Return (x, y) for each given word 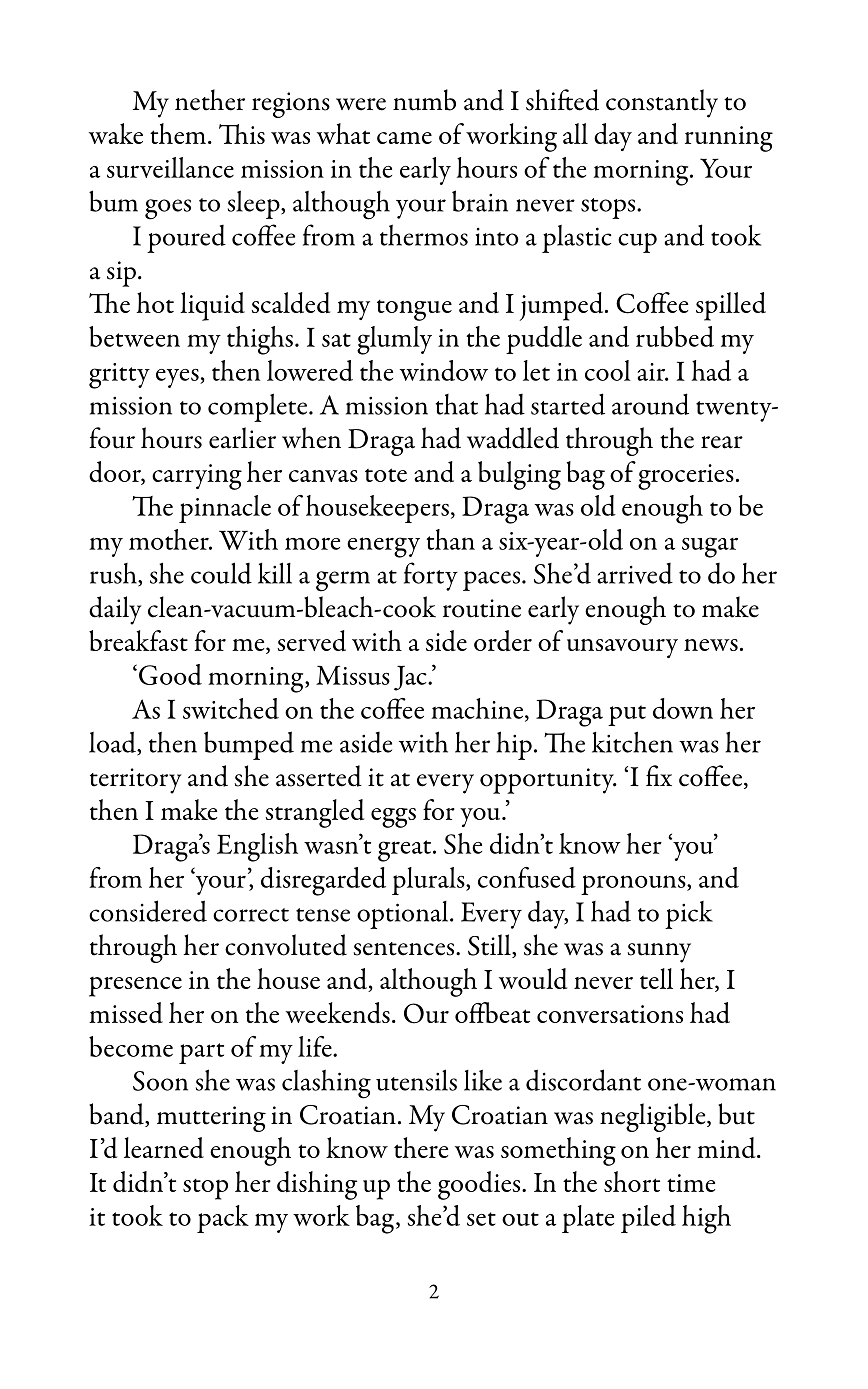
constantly (662, 103)
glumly (394, 340)
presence (135, 987)
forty (431, 576)
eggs (393, 818)
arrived (635, 573)
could (221, 573)
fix (659, 775)
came (404, 138)
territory (136, 781)
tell (656, 978)
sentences (405, 949)
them (178, 133)
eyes (178, 378)
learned (164, 1147)
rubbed (675, 336)
